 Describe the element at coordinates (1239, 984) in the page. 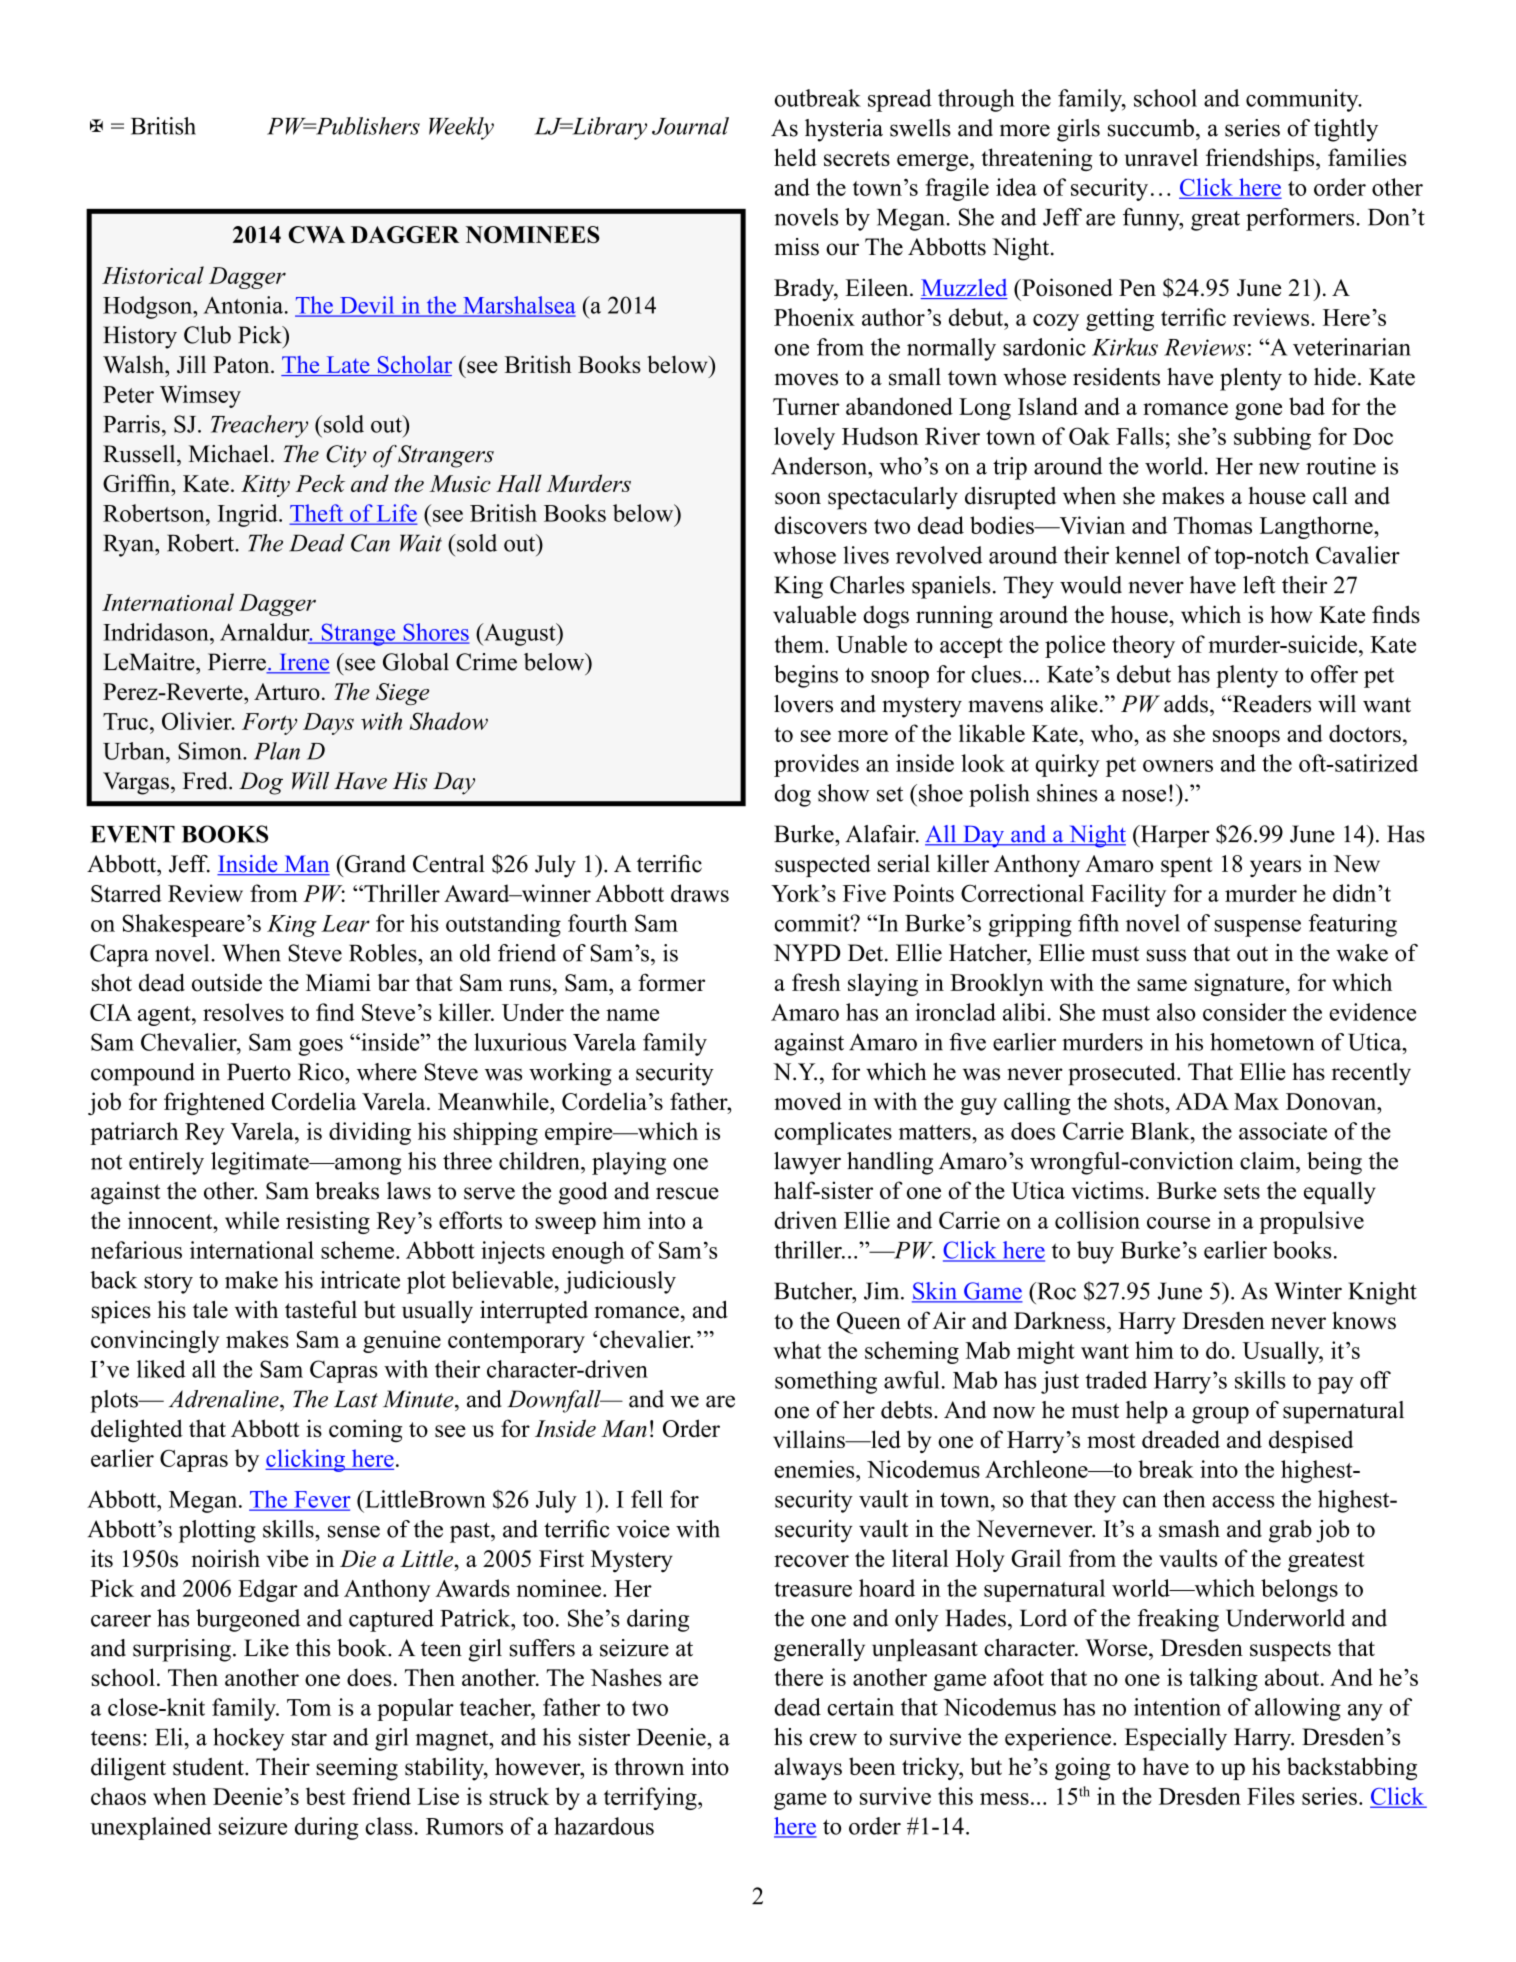

I see `signature` at that location.
